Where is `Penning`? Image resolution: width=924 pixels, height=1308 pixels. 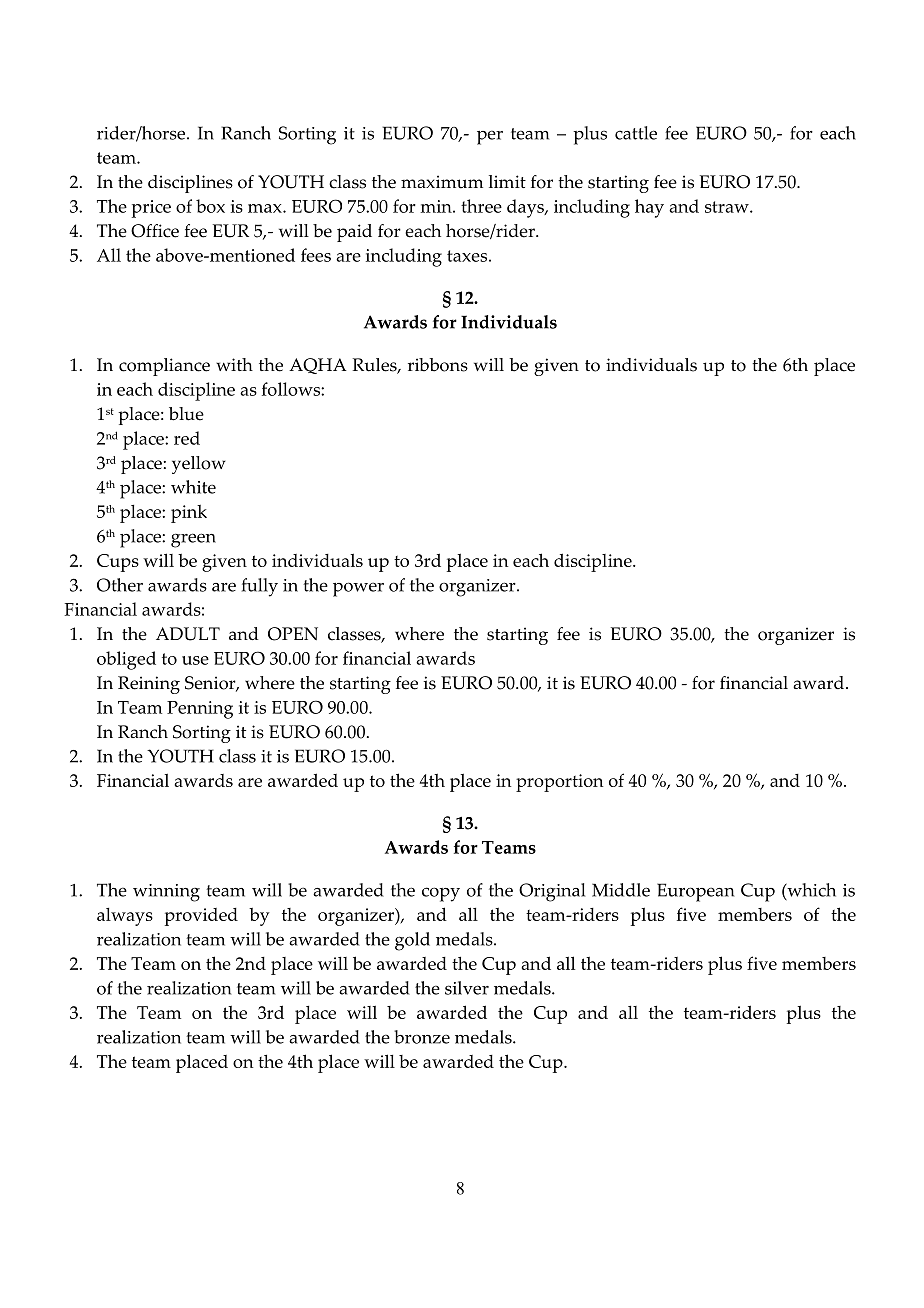
Penning is located at coordinates (200, 710).
